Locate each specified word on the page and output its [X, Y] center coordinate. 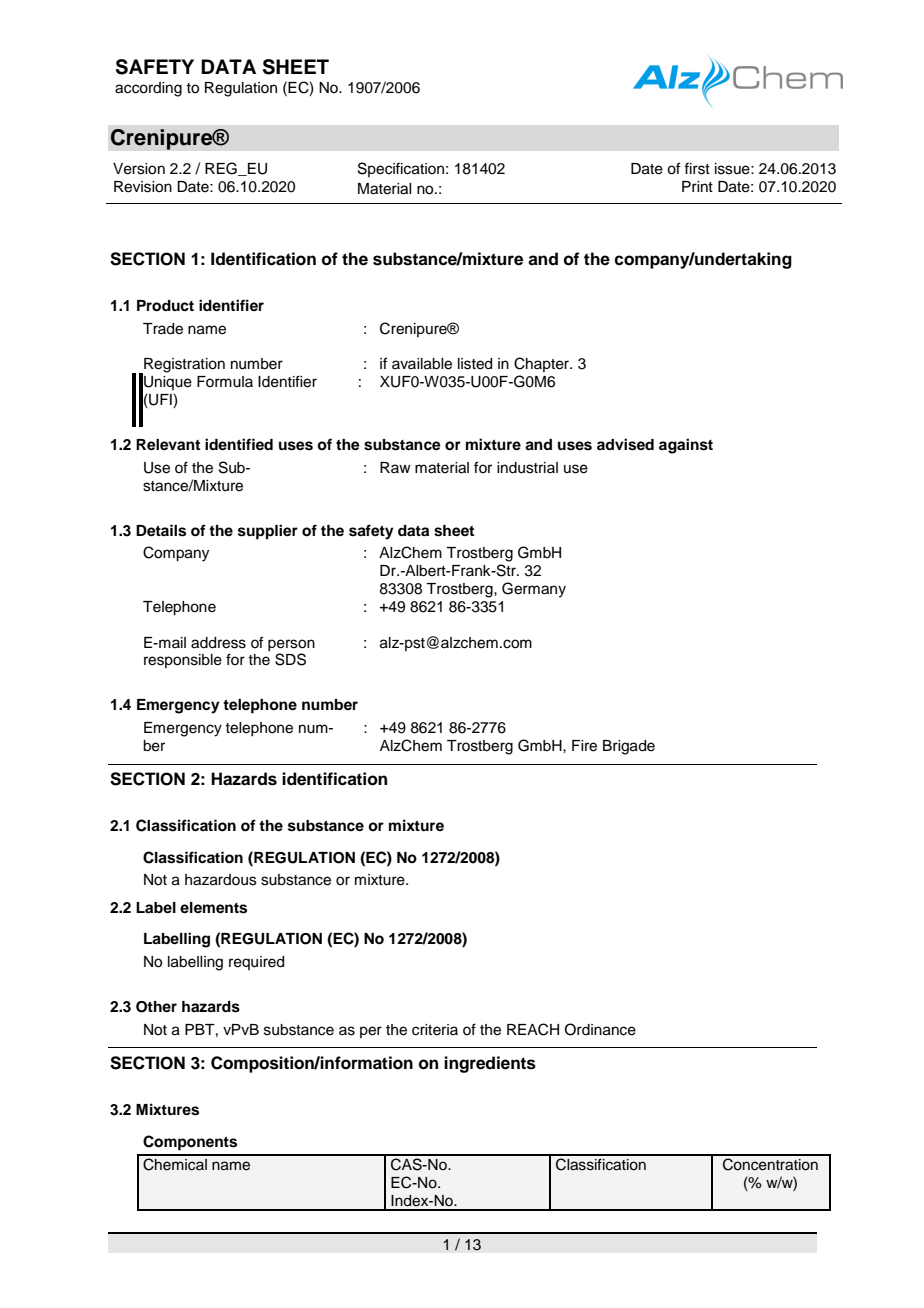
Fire [584, 746]
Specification [401, 169]
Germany [534, 590]
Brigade [629, 747]
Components [190, 1143]
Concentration [770, 1164]
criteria [435, 1030]
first [697, 168]
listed [475, 364]
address [218, 643]
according [148, 89]
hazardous [221, 880]
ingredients [490, 1064]
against [686, 446]
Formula [225, 382]
